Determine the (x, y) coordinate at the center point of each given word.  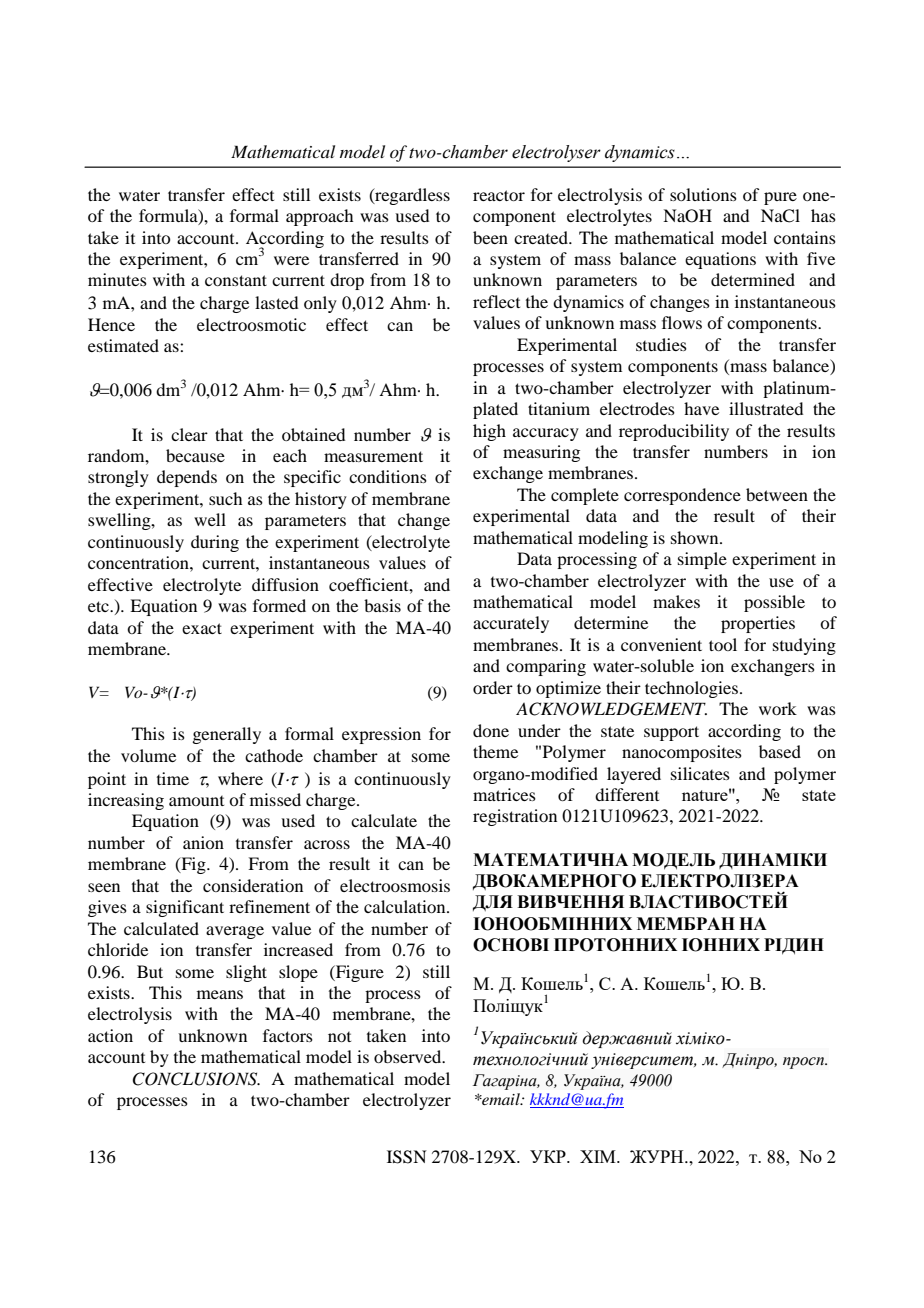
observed (409, 1056)
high (489, 432)
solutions (703, 194)
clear (189, 434)
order (493, 687)
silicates (700, 773)
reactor (499, 195)
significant (185, 908)
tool (723, 644)
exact (202, 628)
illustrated (766, 408)
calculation (406, 906)
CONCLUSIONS (196, 1079)
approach (319, 217)
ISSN (407, 1157)
